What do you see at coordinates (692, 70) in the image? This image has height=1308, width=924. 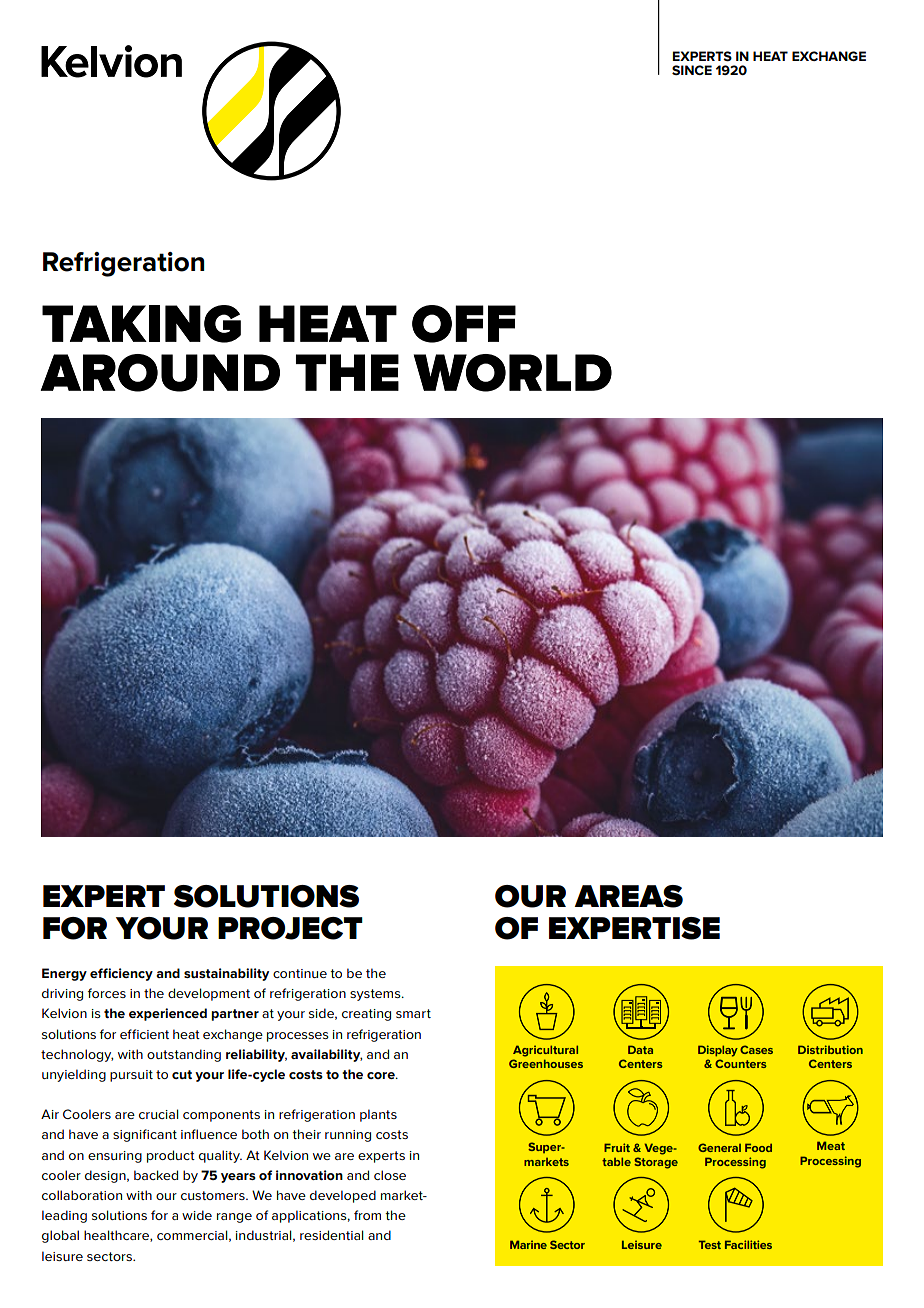 I see `SINCE` at bounding box center [692, 70].
